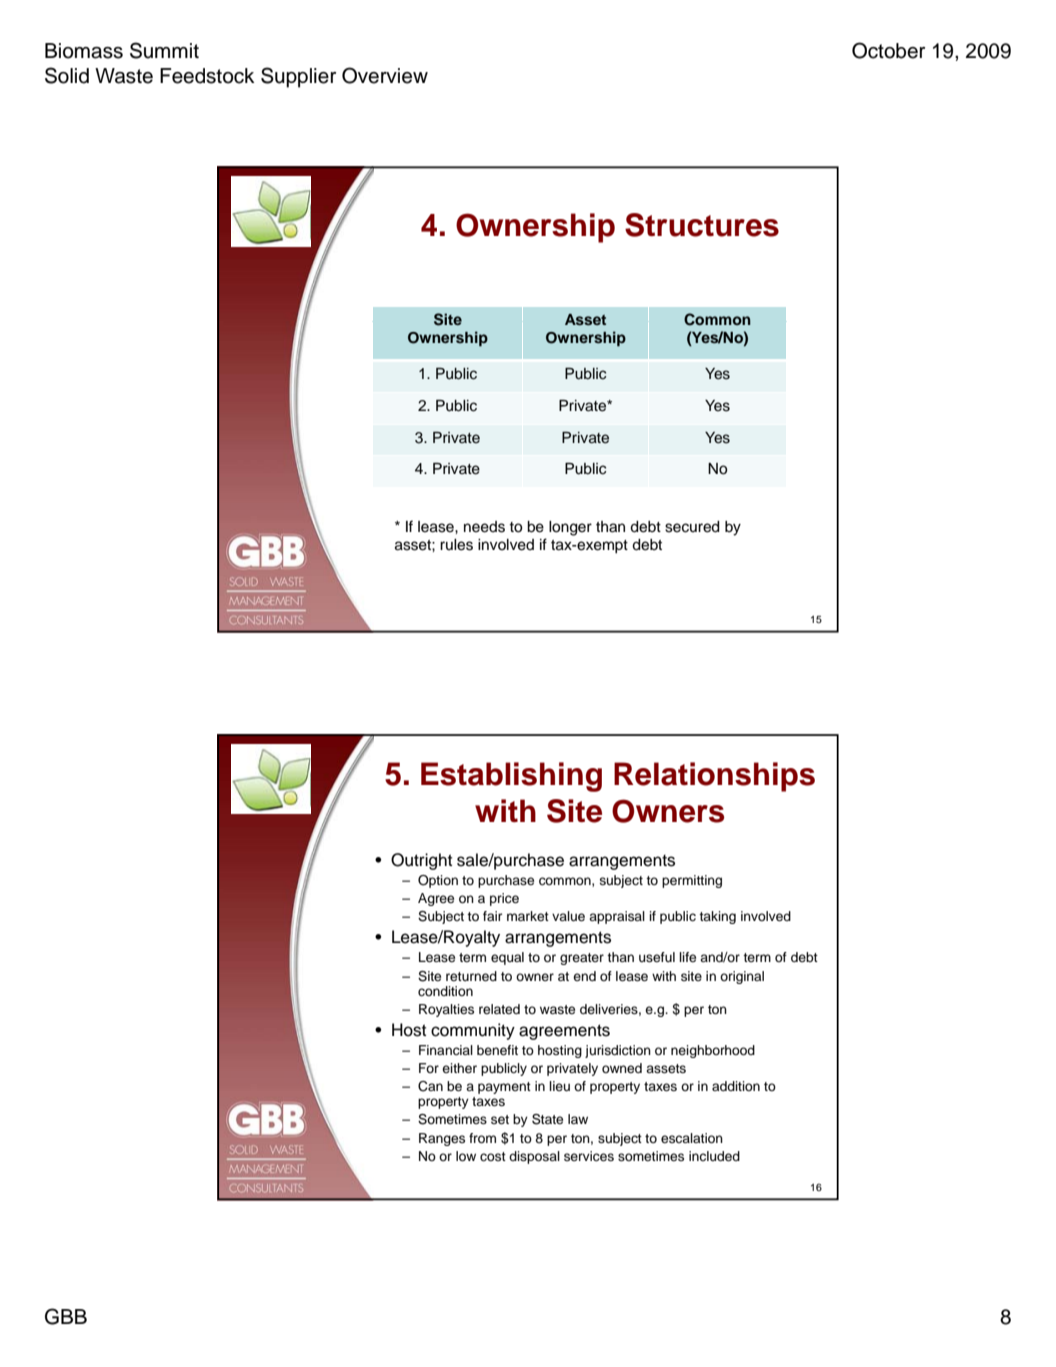 This screenshot has width=1056, height=1367. Describe the element at coordinates (511, 777) in the screenshot. I see `Establishing` at that location.
